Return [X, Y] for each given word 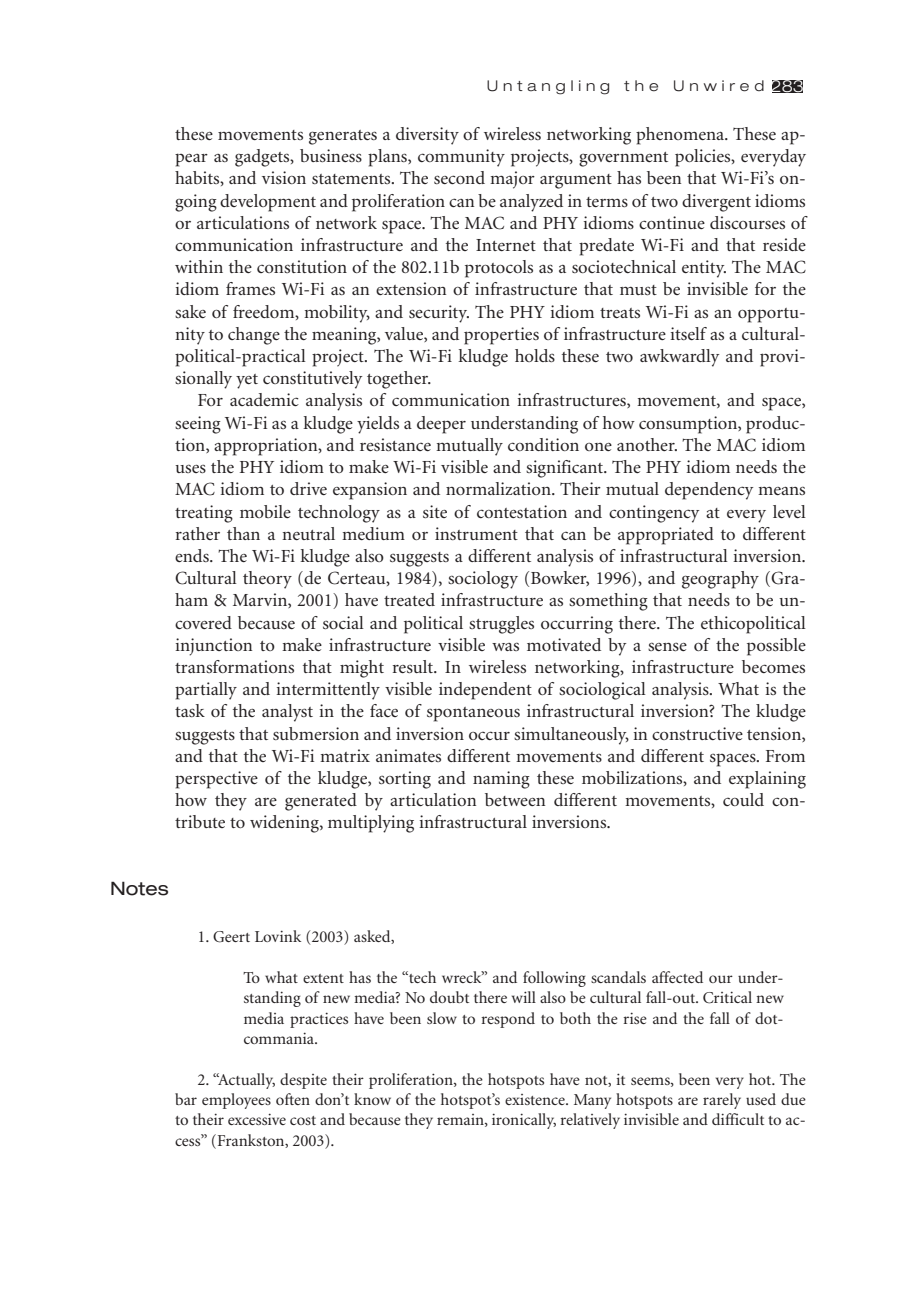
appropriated [666, 536]
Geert [231, 937]
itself [688, 333]
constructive [697, 733]
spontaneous [473, 714]
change [254, 336]
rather [198, 533]
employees [236, 1101]
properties [501, 336]
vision [284, 177]
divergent [716, 203]
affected [677, 977]
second [459, 177]
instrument [476, 533]
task [190, 710]
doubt [449, 997]
